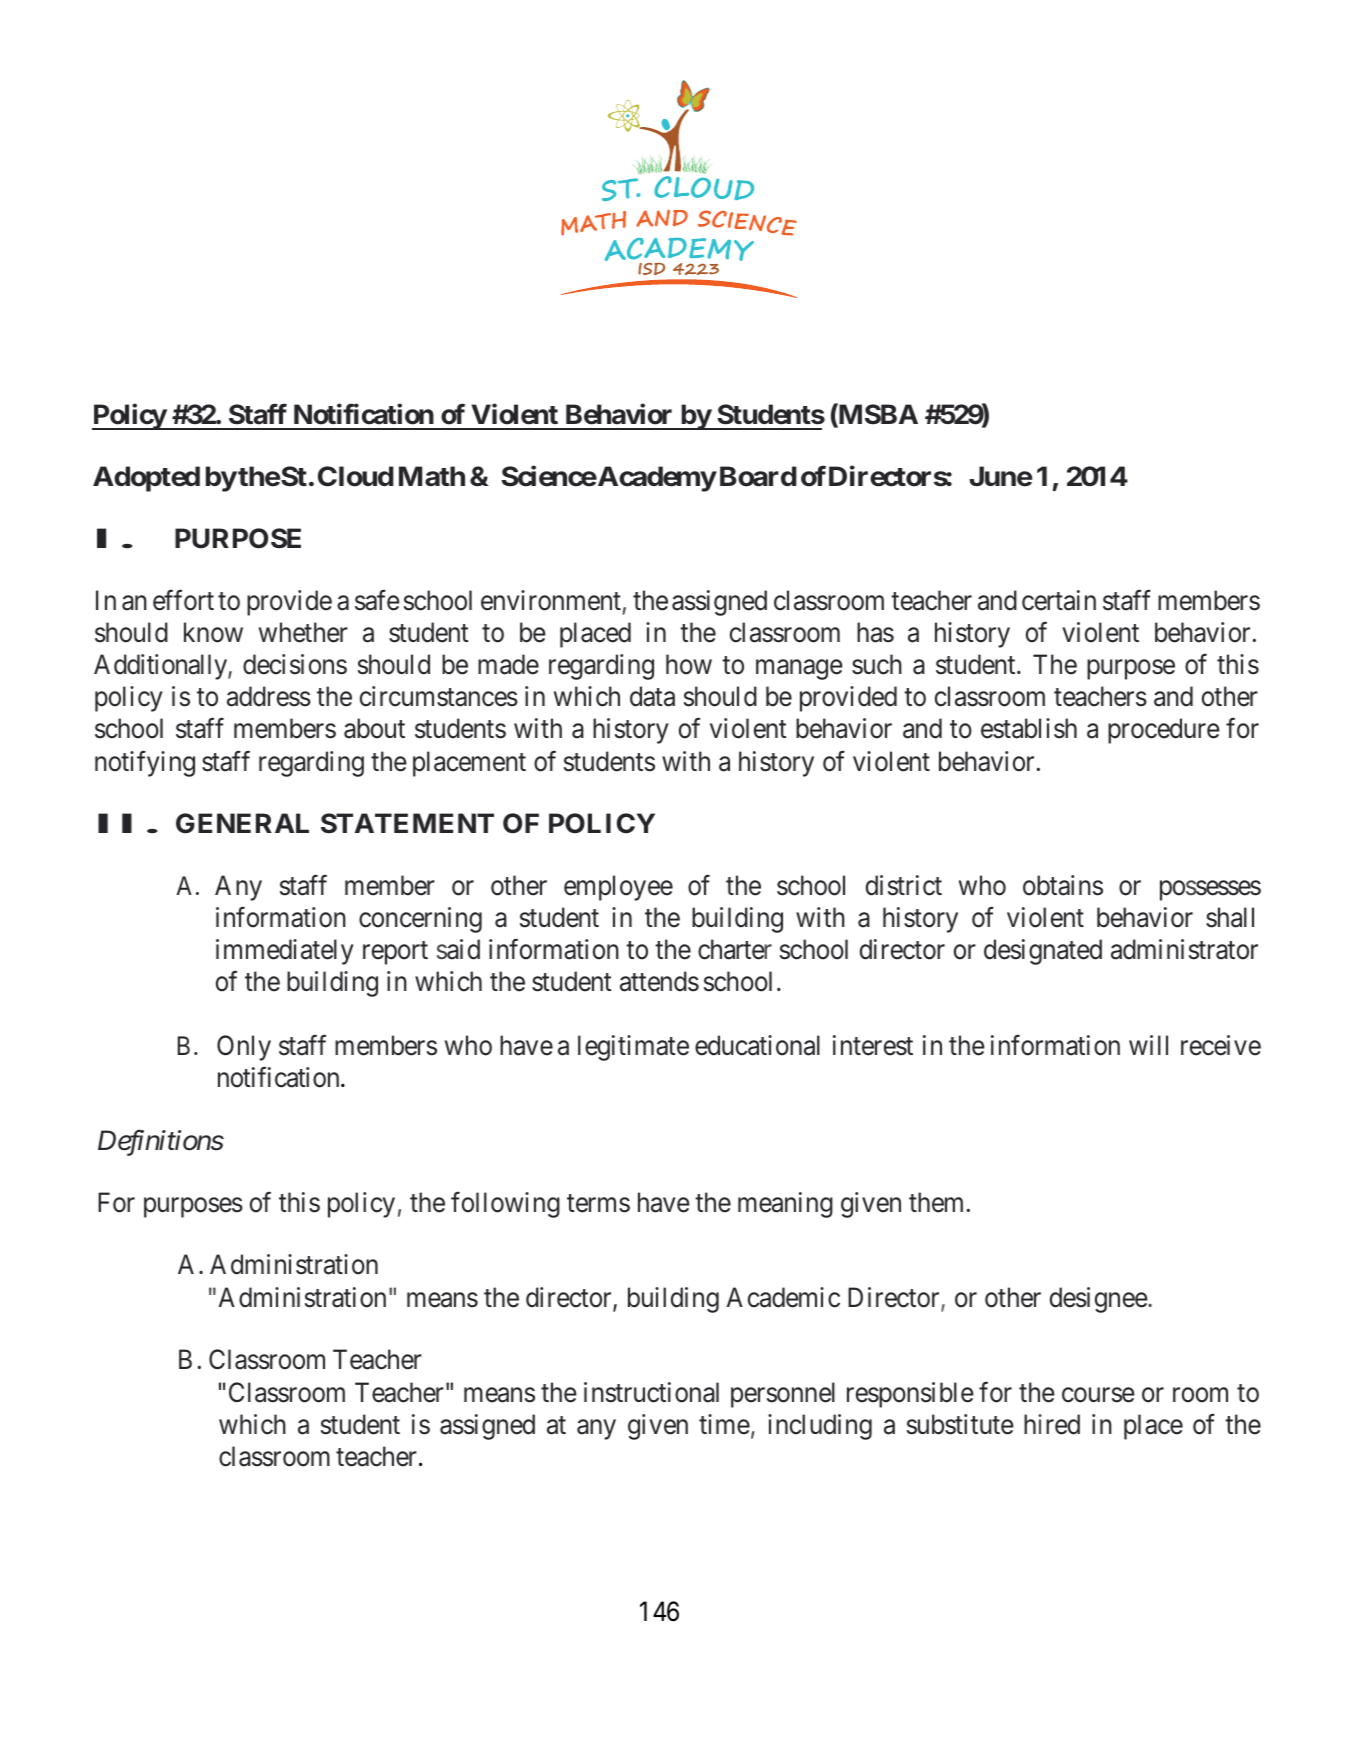 The image size is (1358, 1757). I want to click on procedure, so click(1164, 731).
